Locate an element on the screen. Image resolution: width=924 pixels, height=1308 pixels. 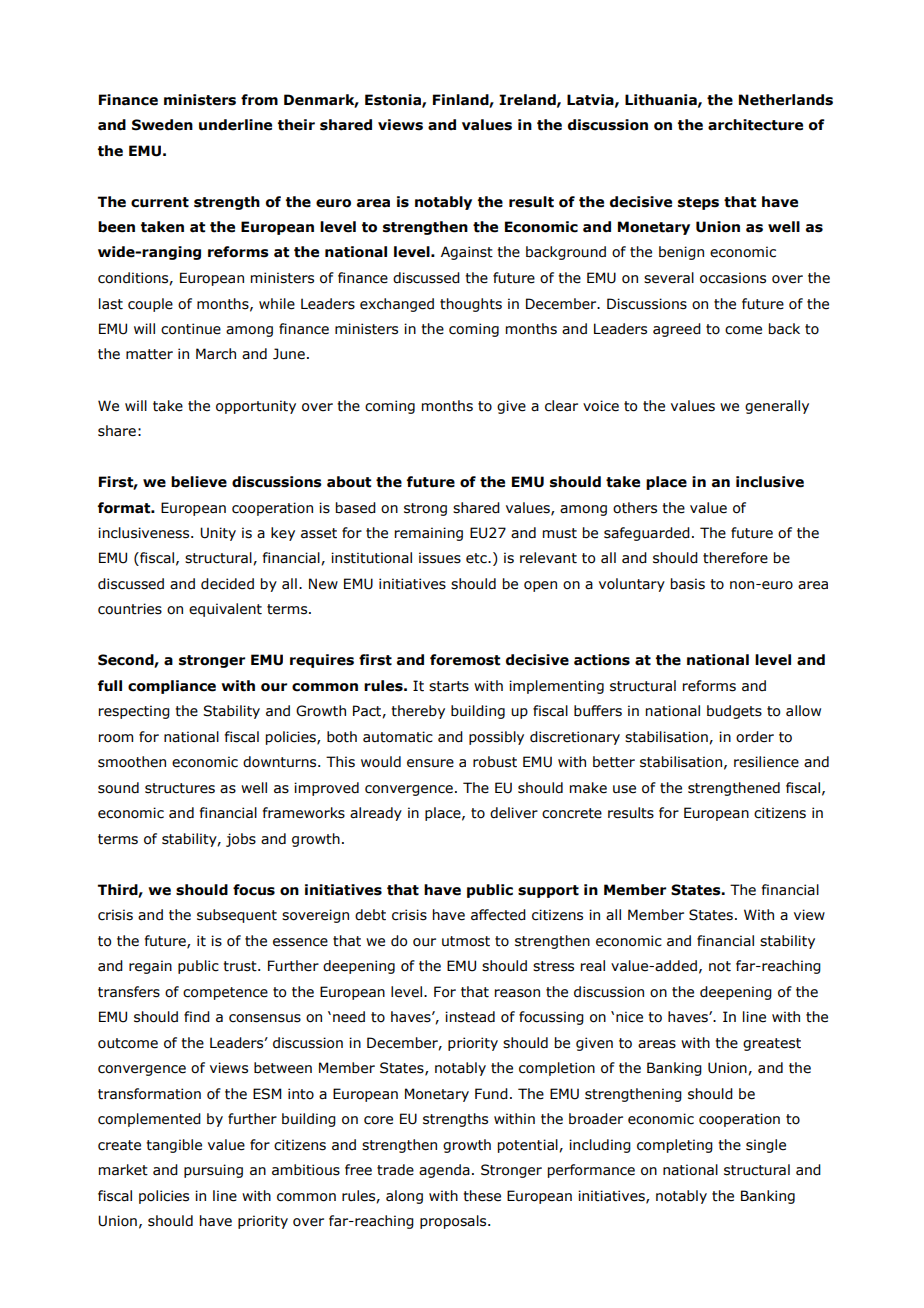
Estonia is located at coordinates (394, 100).
